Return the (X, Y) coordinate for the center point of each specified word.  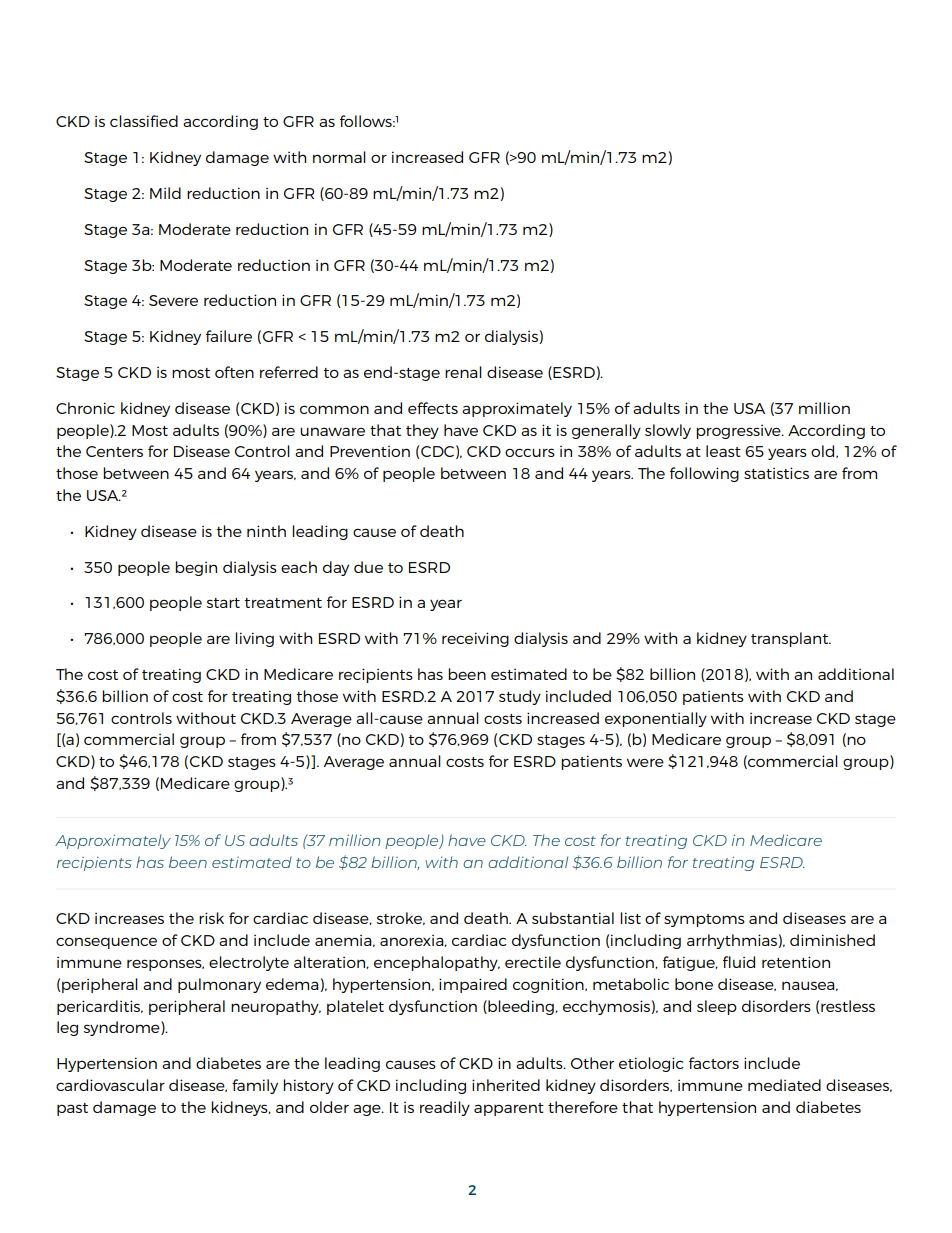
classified (144, 121)
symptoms (704, 920)
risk (211, 918)
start (223, 603)
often (234, 372)
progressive (739, 432)
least (723, 451)
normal (339, 157)
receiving (475, 639)
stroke (401, 918)
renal (463, 372)
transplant (791, 639)
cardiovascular (110, 1085)
